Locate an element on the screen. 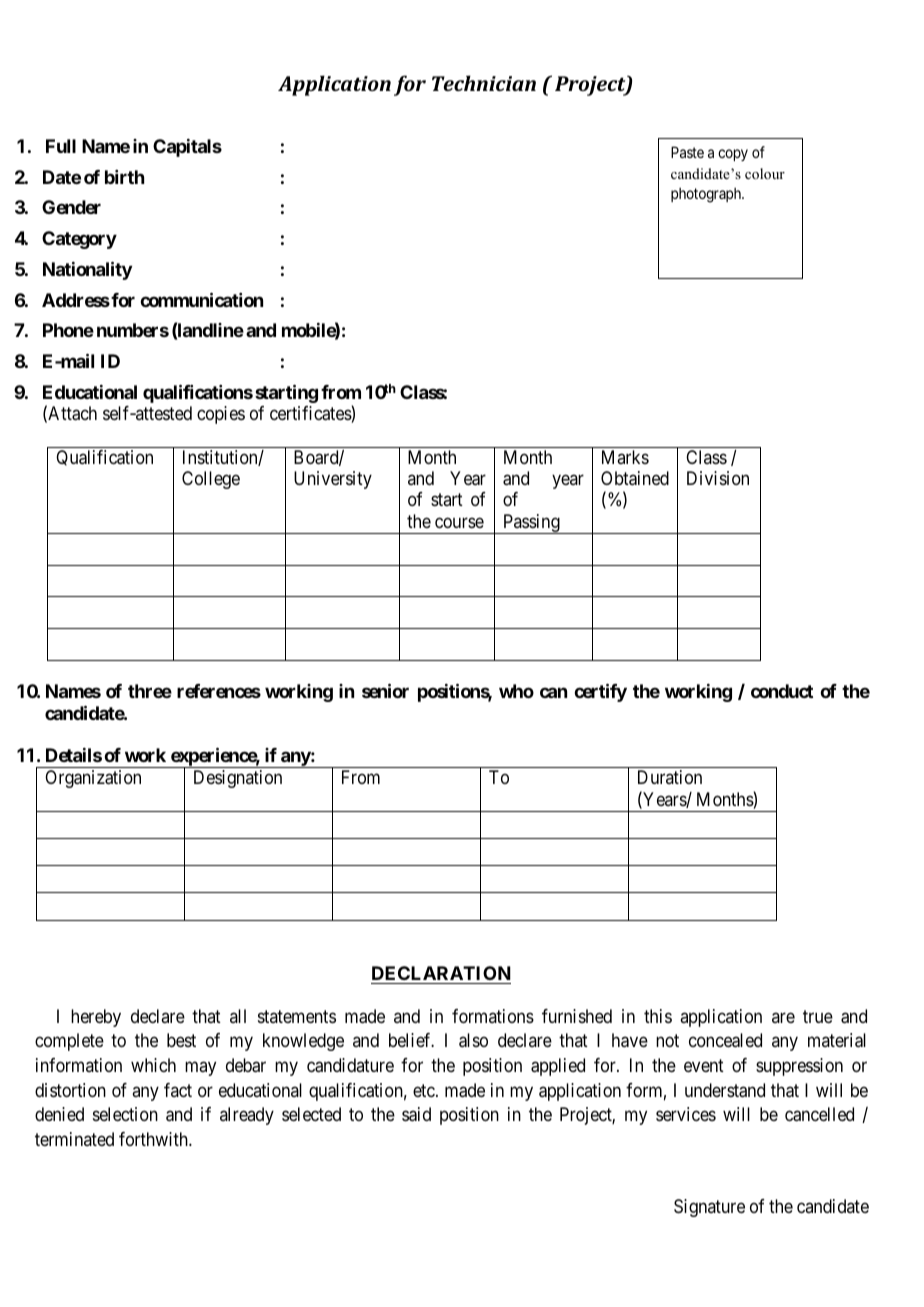  Paste is located at coordinates (687, 152).
